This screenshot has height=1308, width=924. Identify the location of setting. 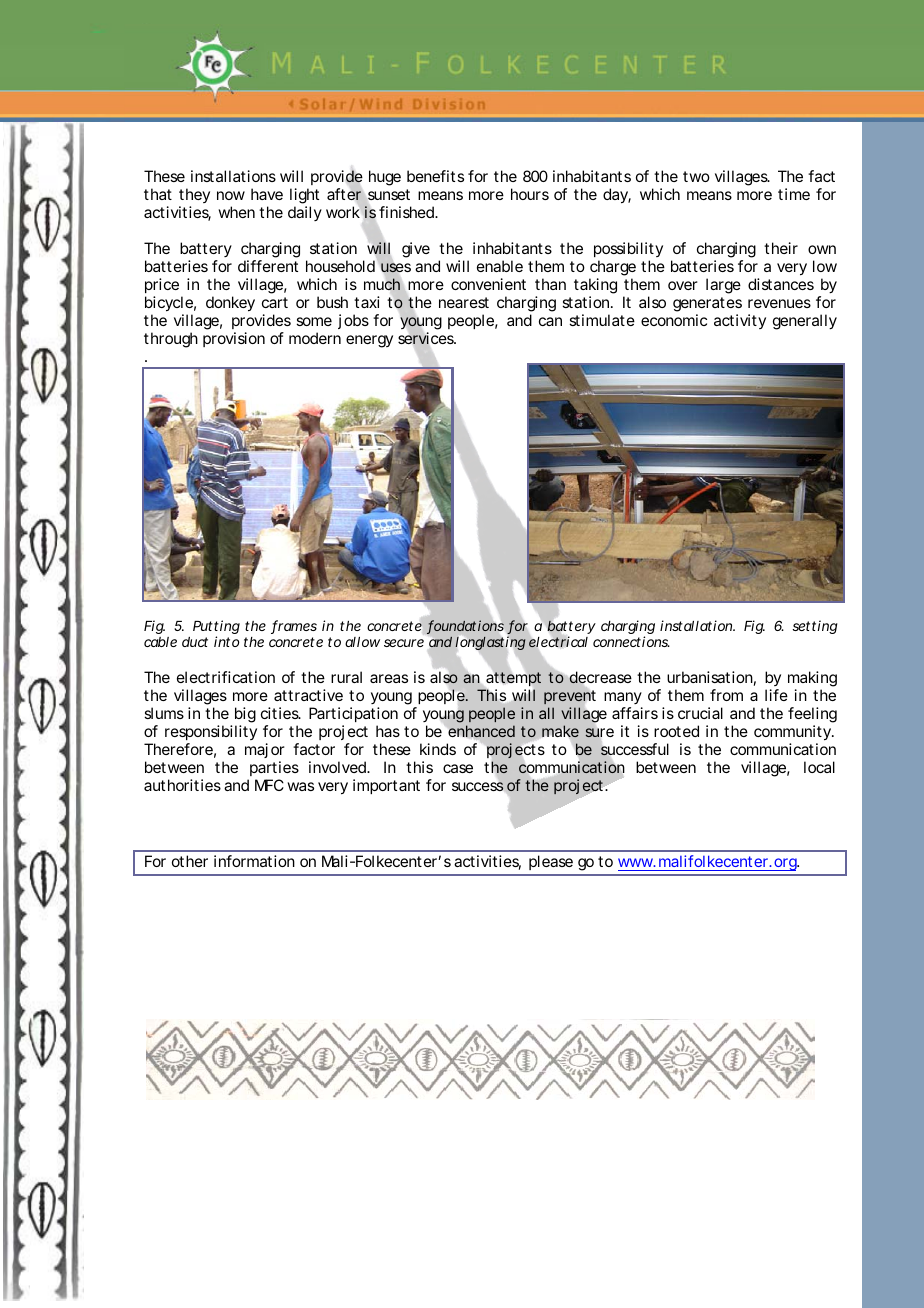
(815, 627).
